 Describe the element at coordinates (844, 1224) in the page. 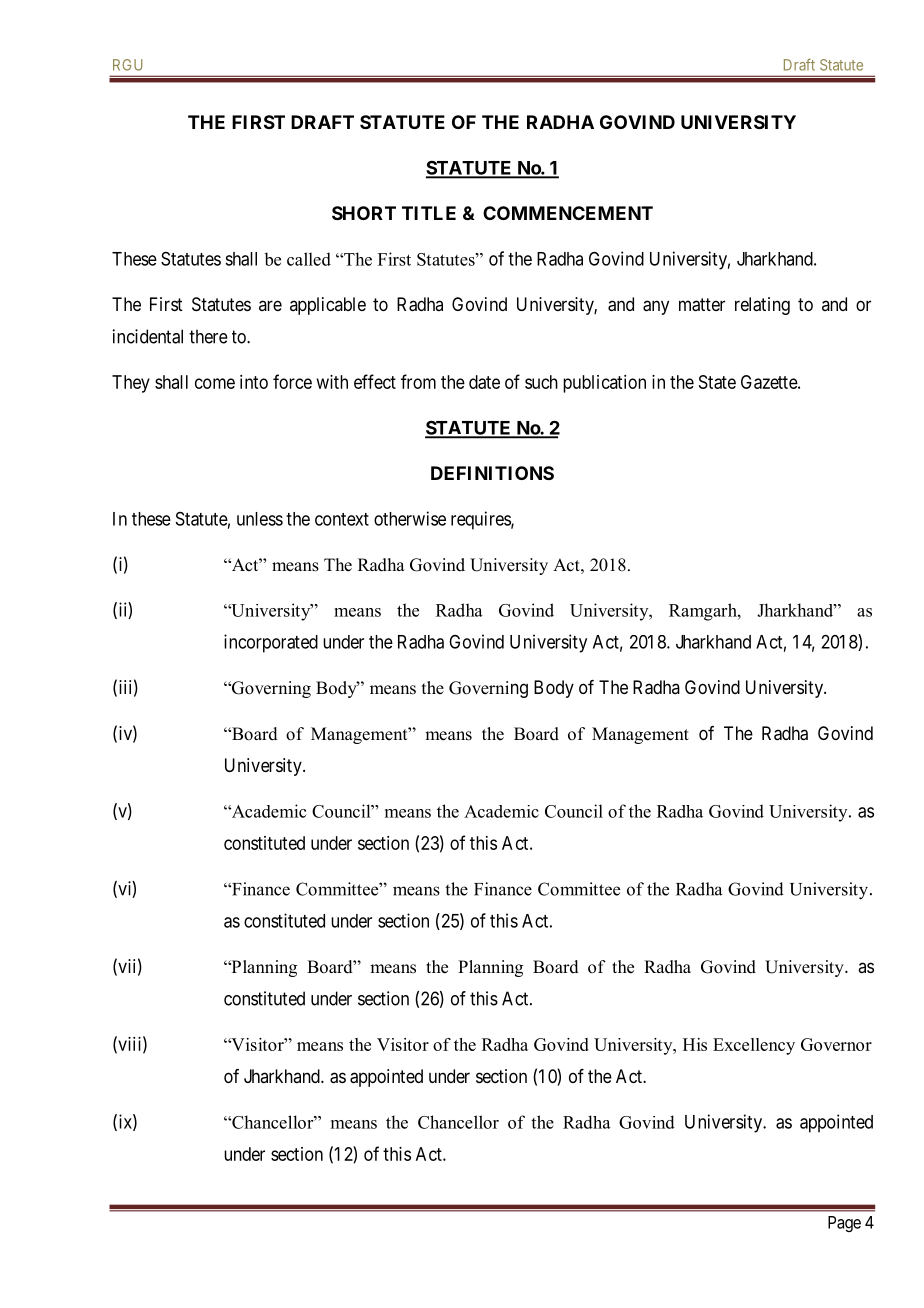

I see `Page` at that location.
